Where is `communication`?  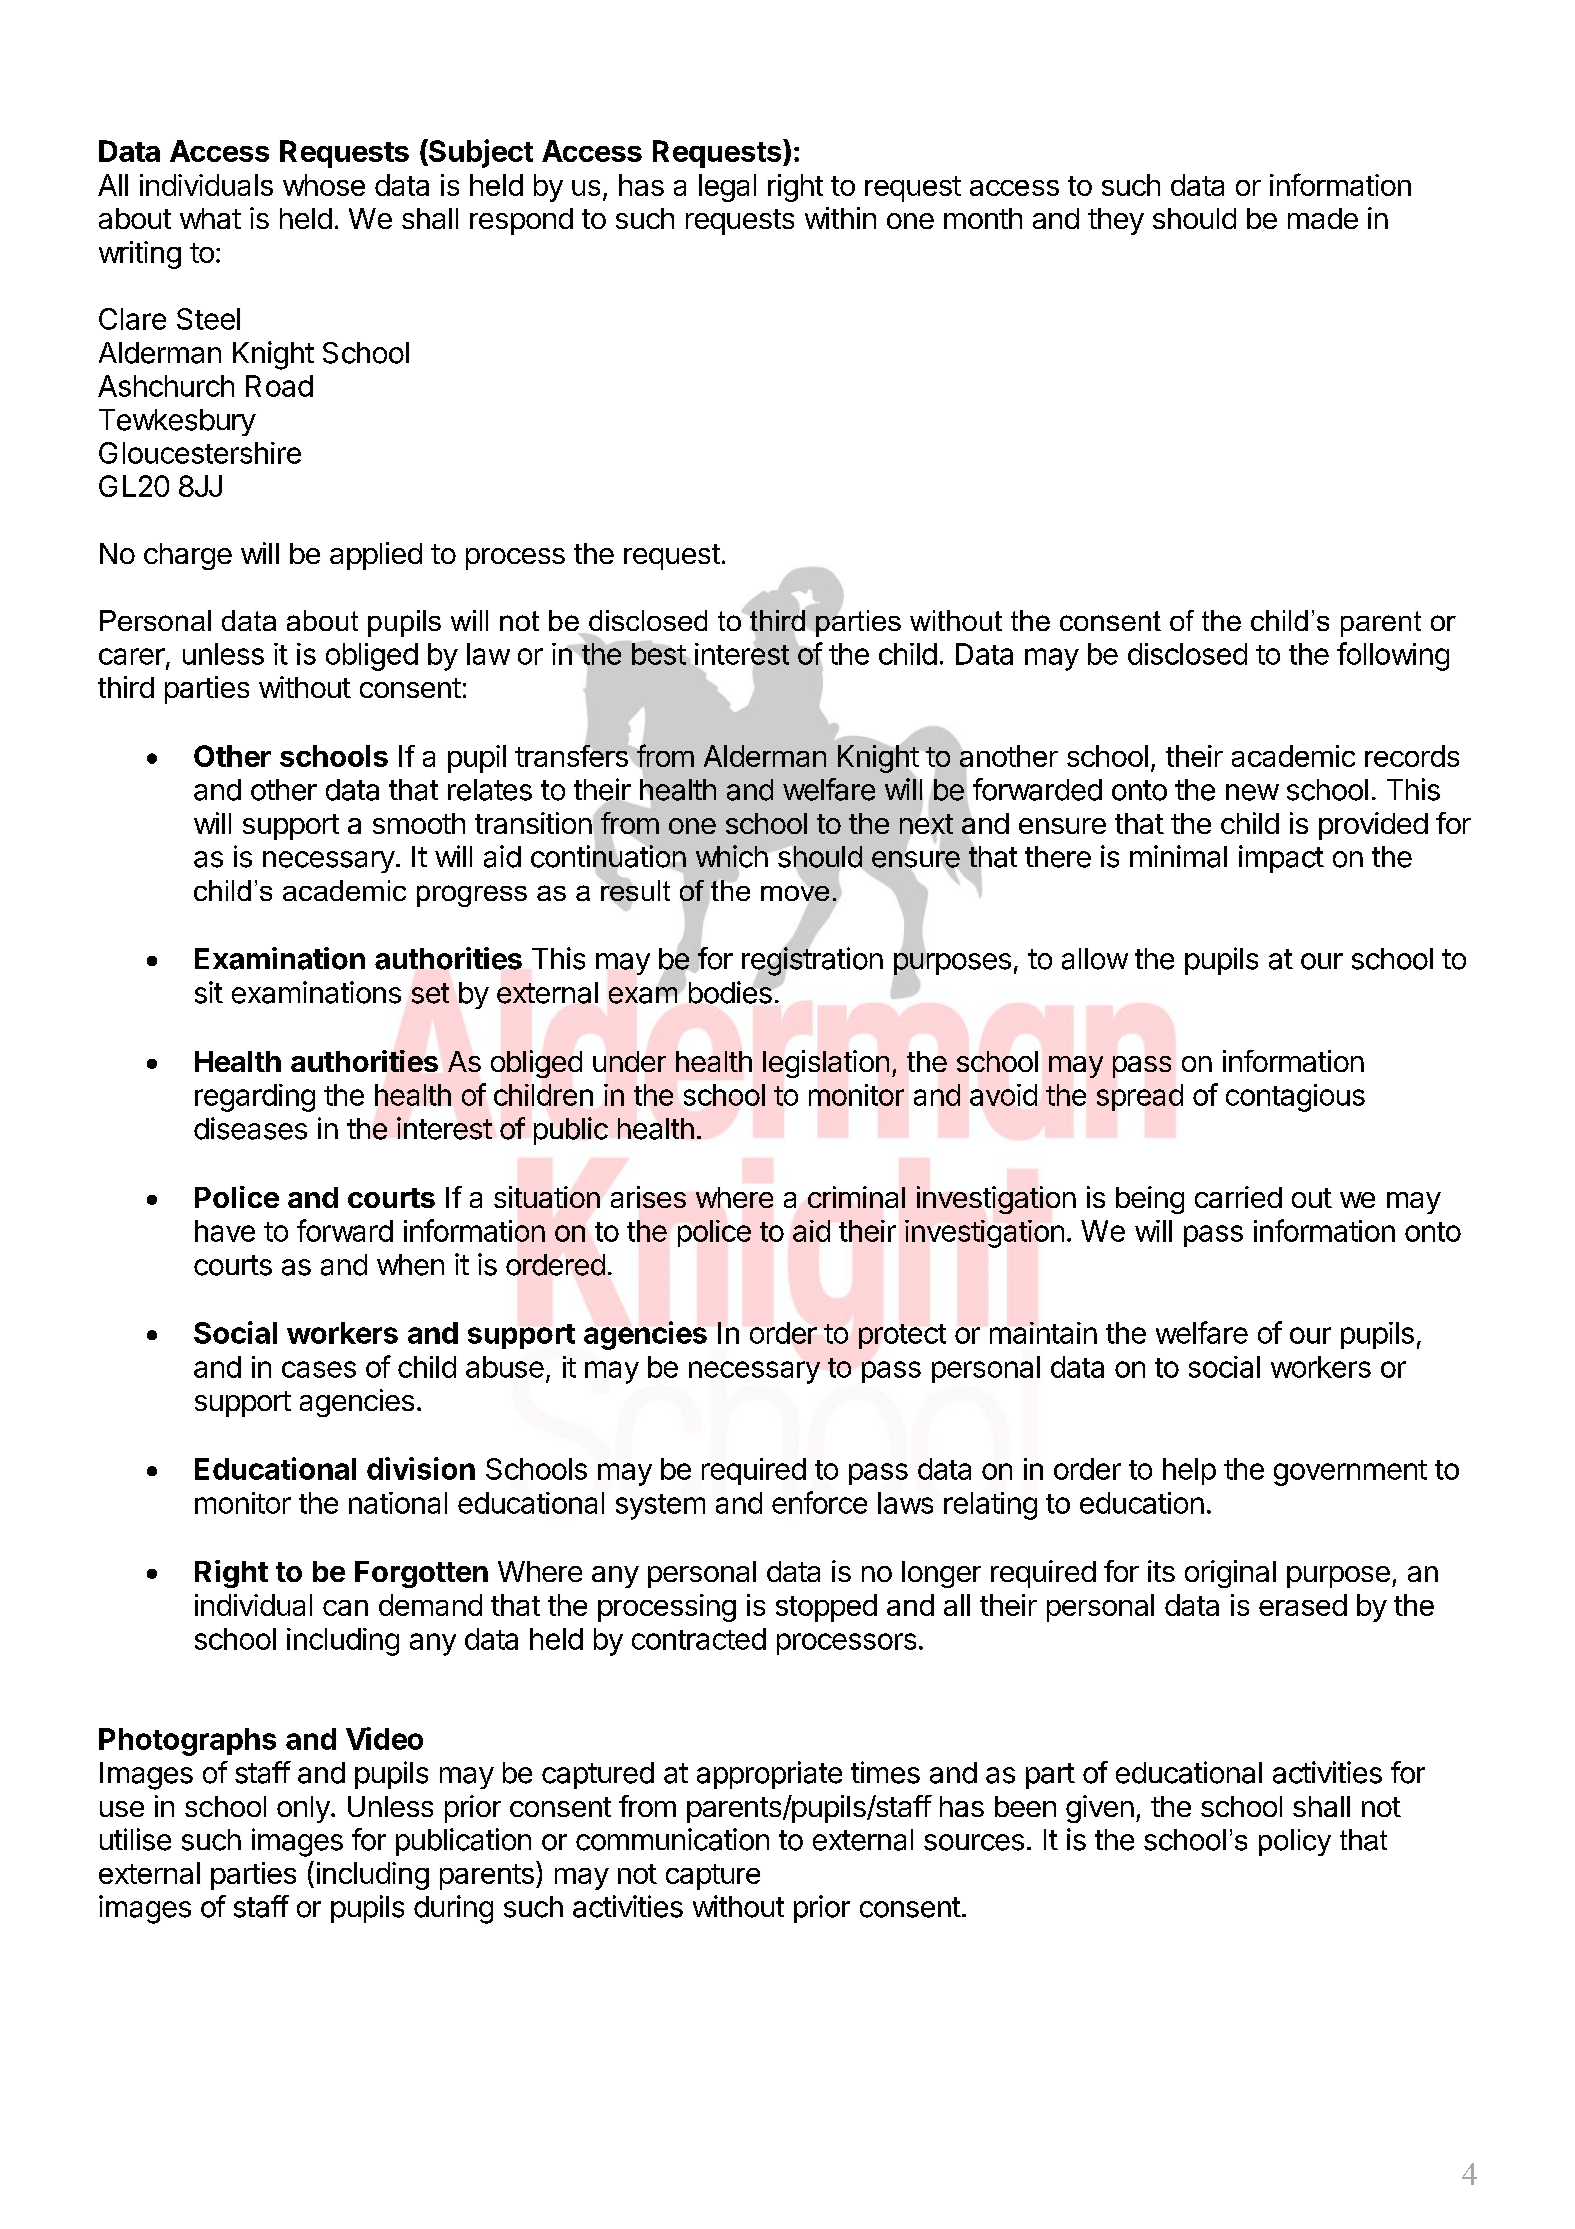 communication is located at coordinates (672, 1839).
